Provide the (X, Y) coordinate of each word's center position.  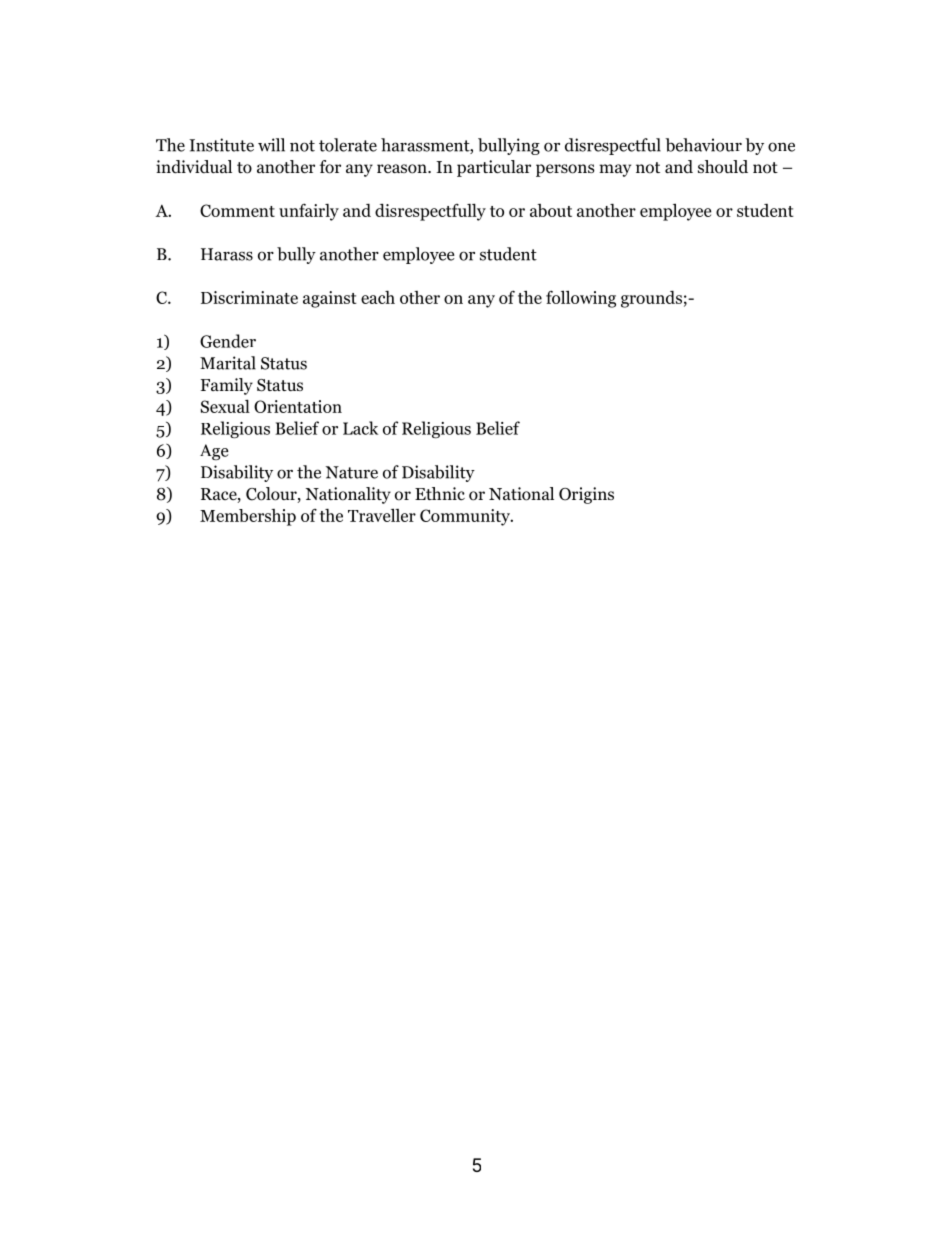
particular (494, 168)
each (378, 297)
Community (466, 517)
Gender (228, 341)
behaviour (703, 145)
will (271, 145)
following (581, 299)
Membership (248, 517)
